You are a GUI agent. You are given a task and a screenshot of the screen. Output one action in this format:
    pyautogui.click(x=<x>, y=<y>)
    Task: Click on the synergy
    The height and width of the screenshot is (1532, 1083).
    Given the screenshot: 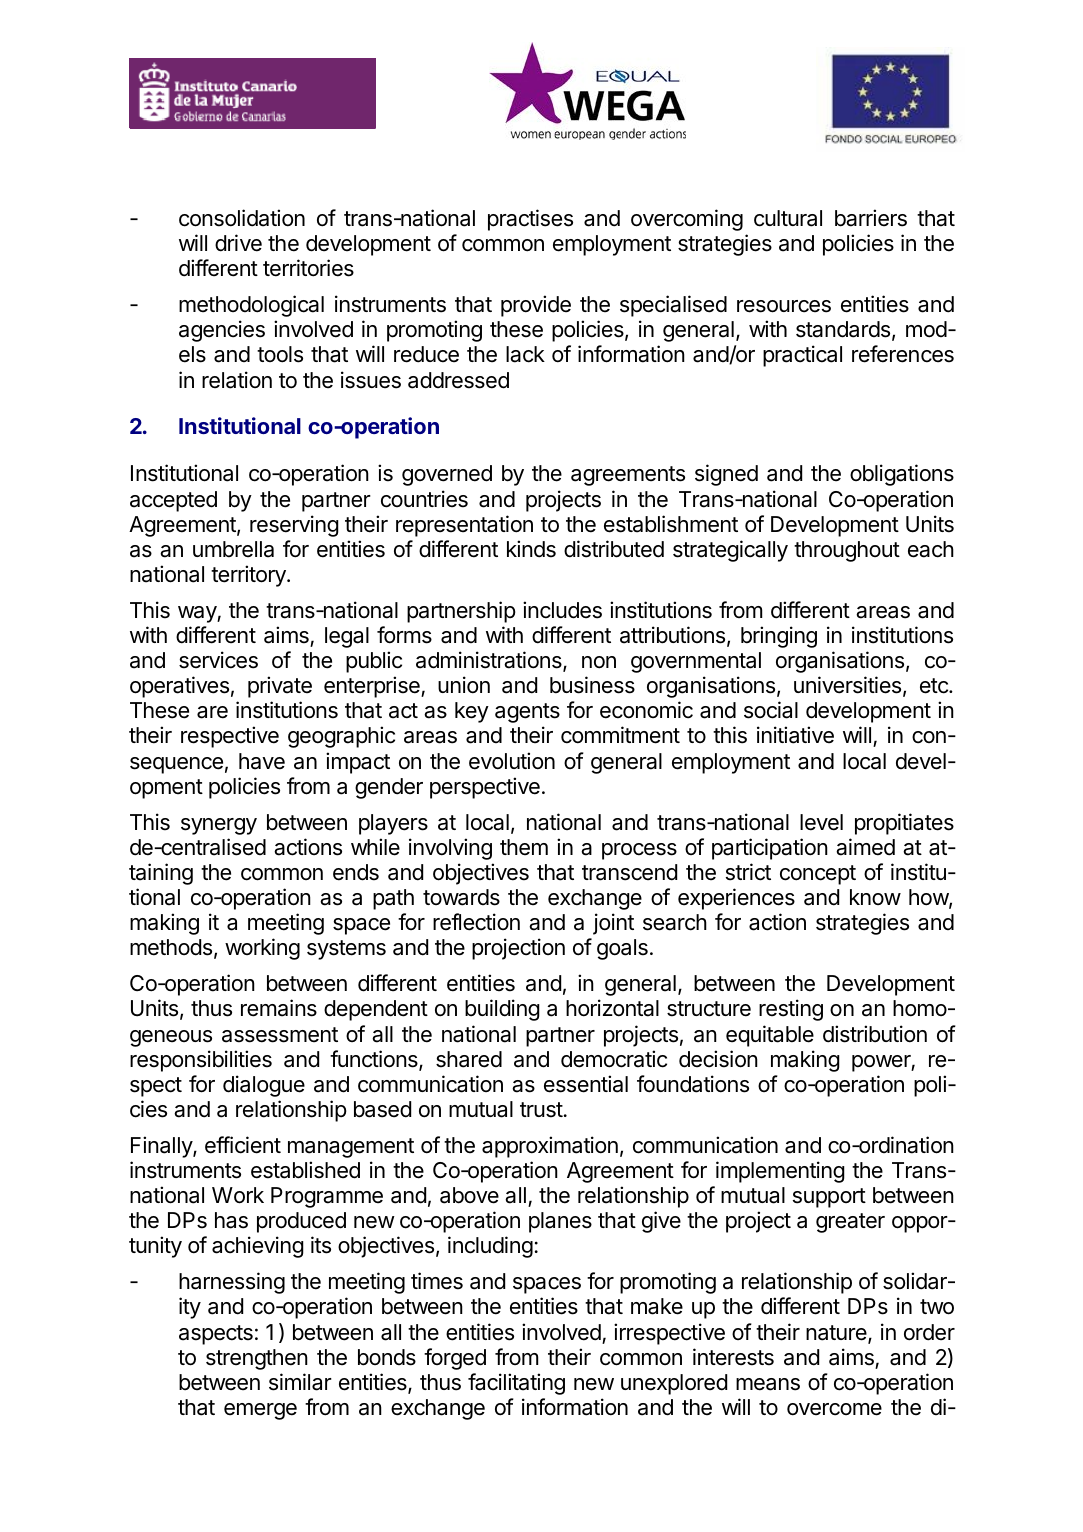 What is the action you would take?
    pyautogui.click(x=219, y=826)
